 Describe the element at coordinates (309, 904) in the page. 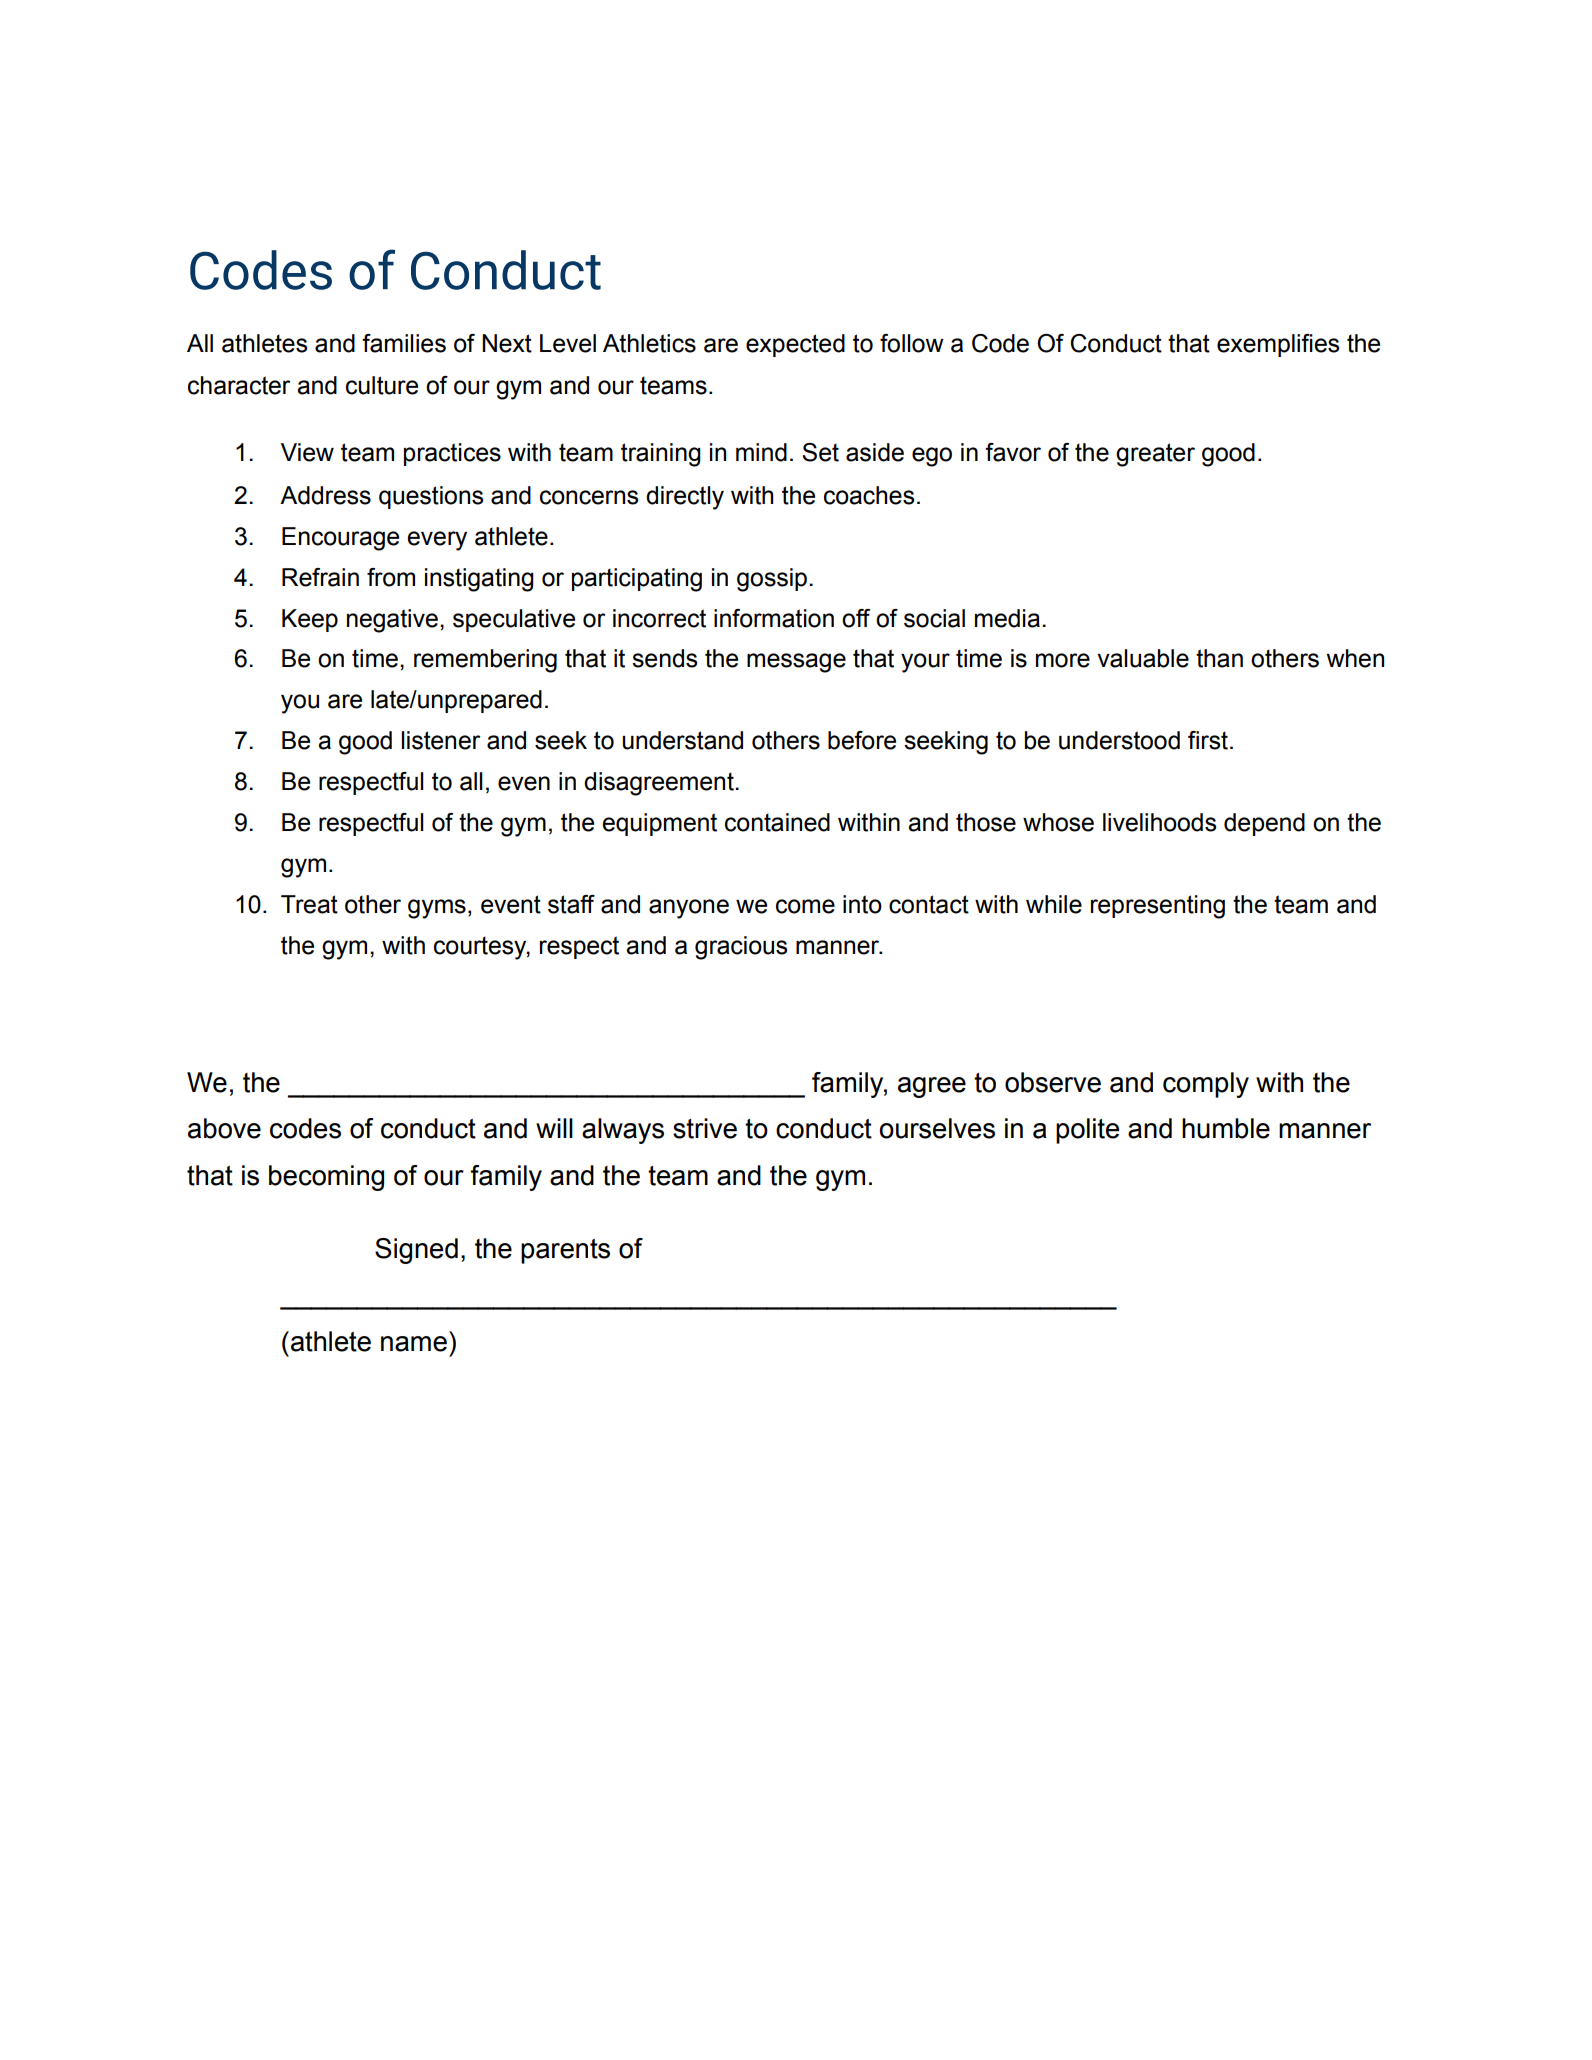

I see `Treat` at that location.
